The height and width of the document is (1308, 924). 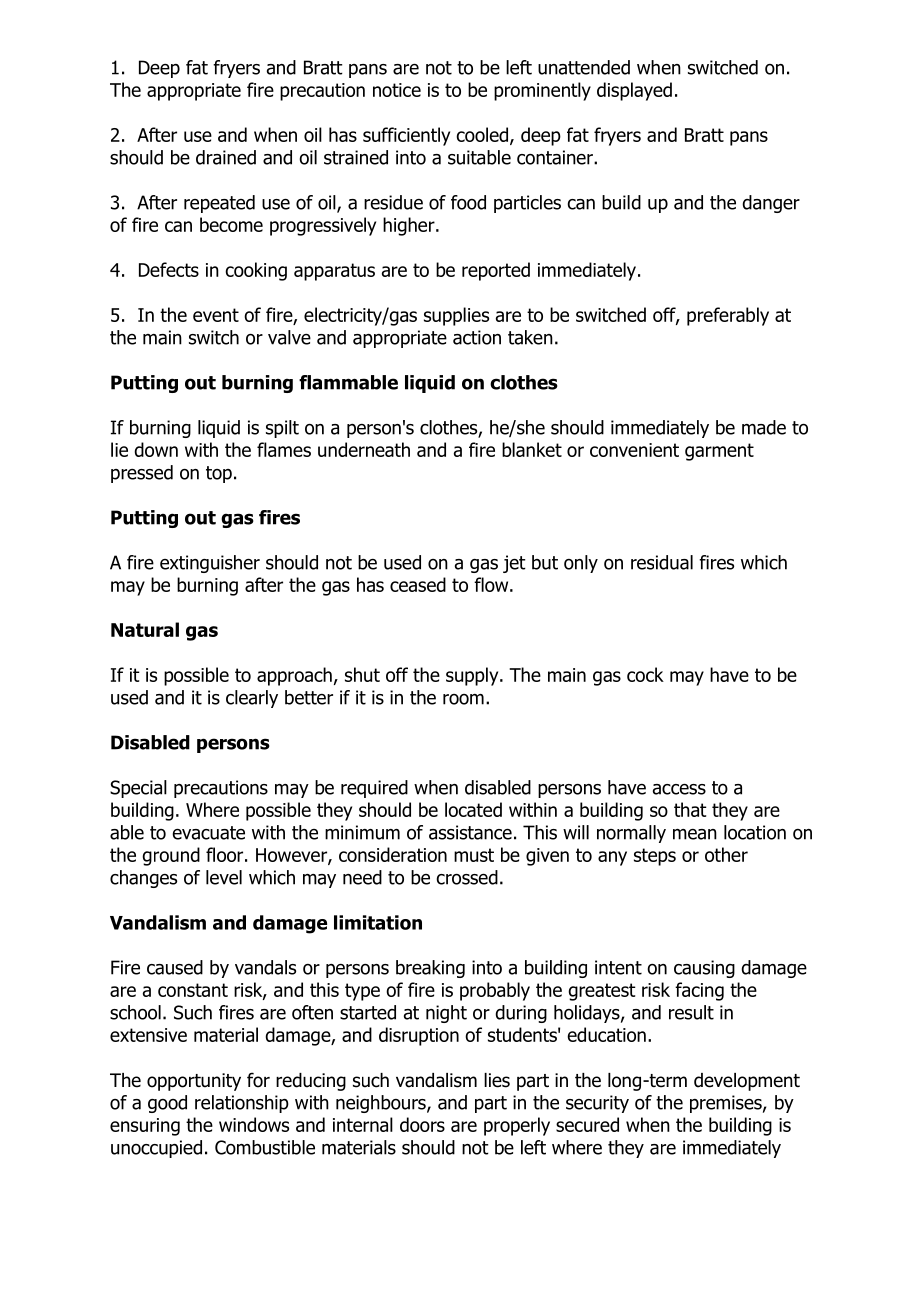 What do you see at coordinates (242, 1104) in the document?
I see `relationship` at bounding box center [242, 1104].
